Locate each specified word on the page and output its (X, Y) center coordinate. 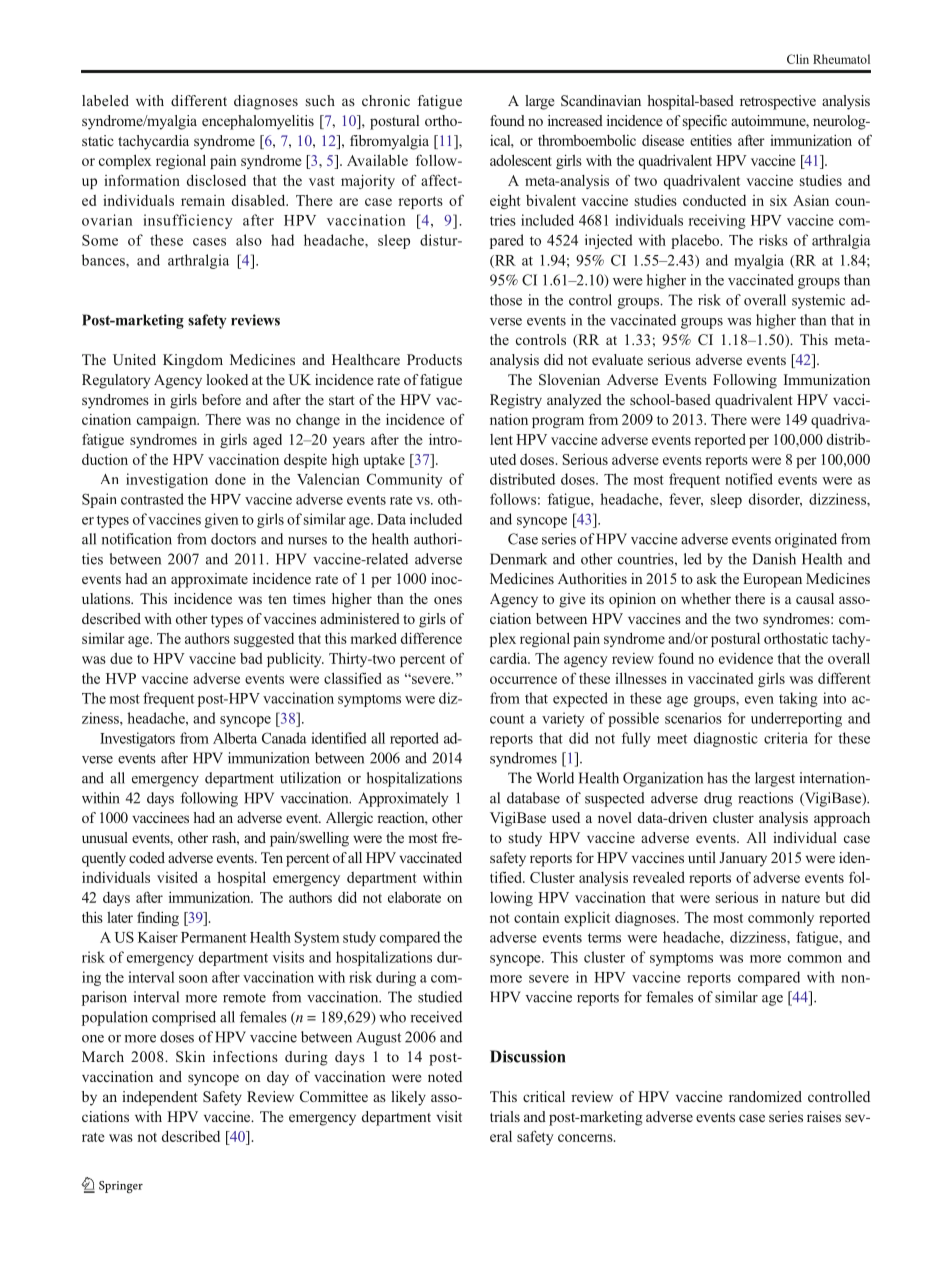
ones (448, 600)
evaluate (617, 359)
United (134, 360)
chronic (386, 100)
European (772, 580)
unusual (105, 837)
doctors (233, 539)
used (566, 817)
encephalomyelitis (258, 122)
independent (159, 1098)
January (743, 859)
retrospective (778, 102)
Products (434, 359)
